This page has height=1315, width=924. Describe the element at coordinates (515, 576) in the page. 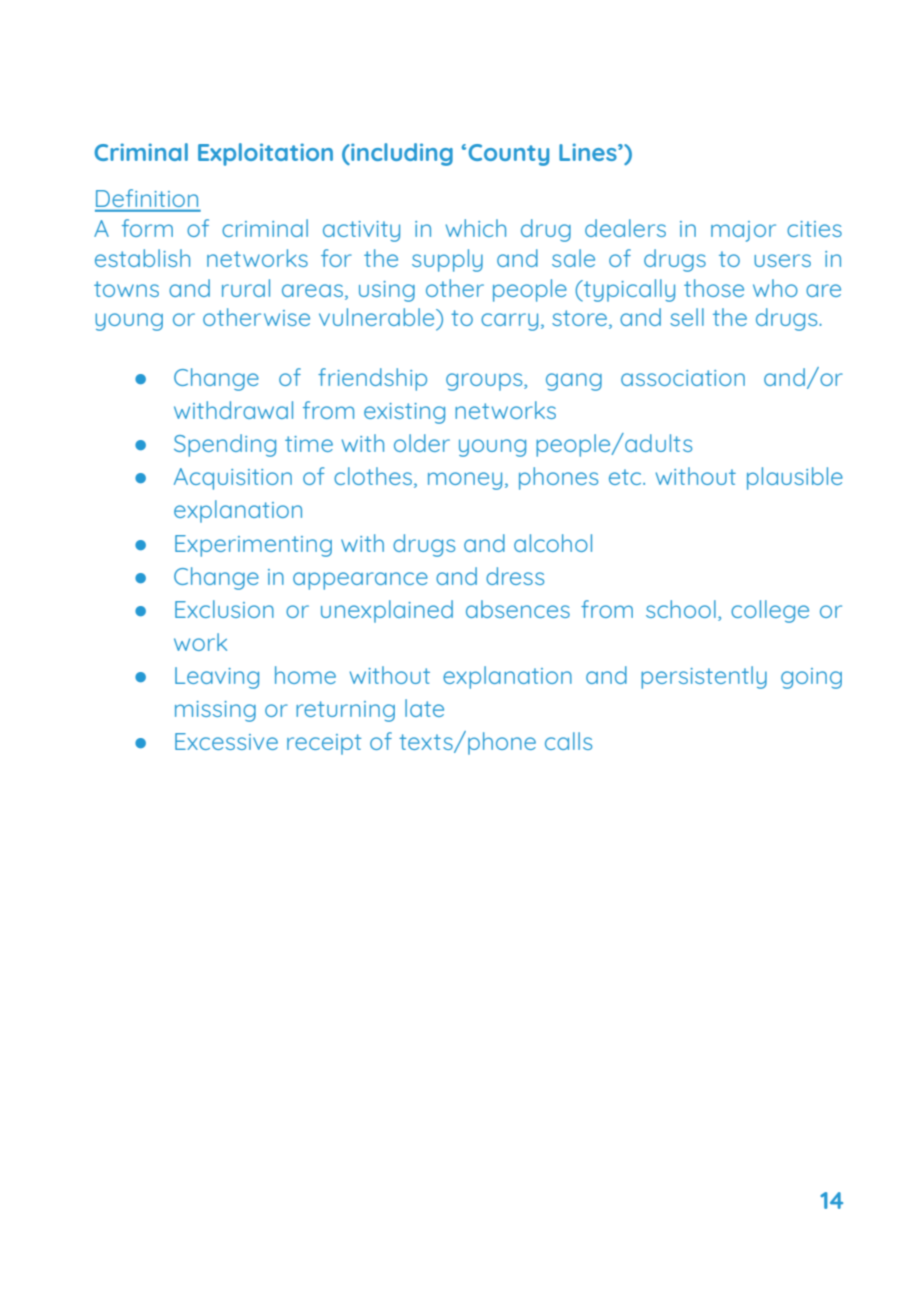

I see `dress` at that location.
